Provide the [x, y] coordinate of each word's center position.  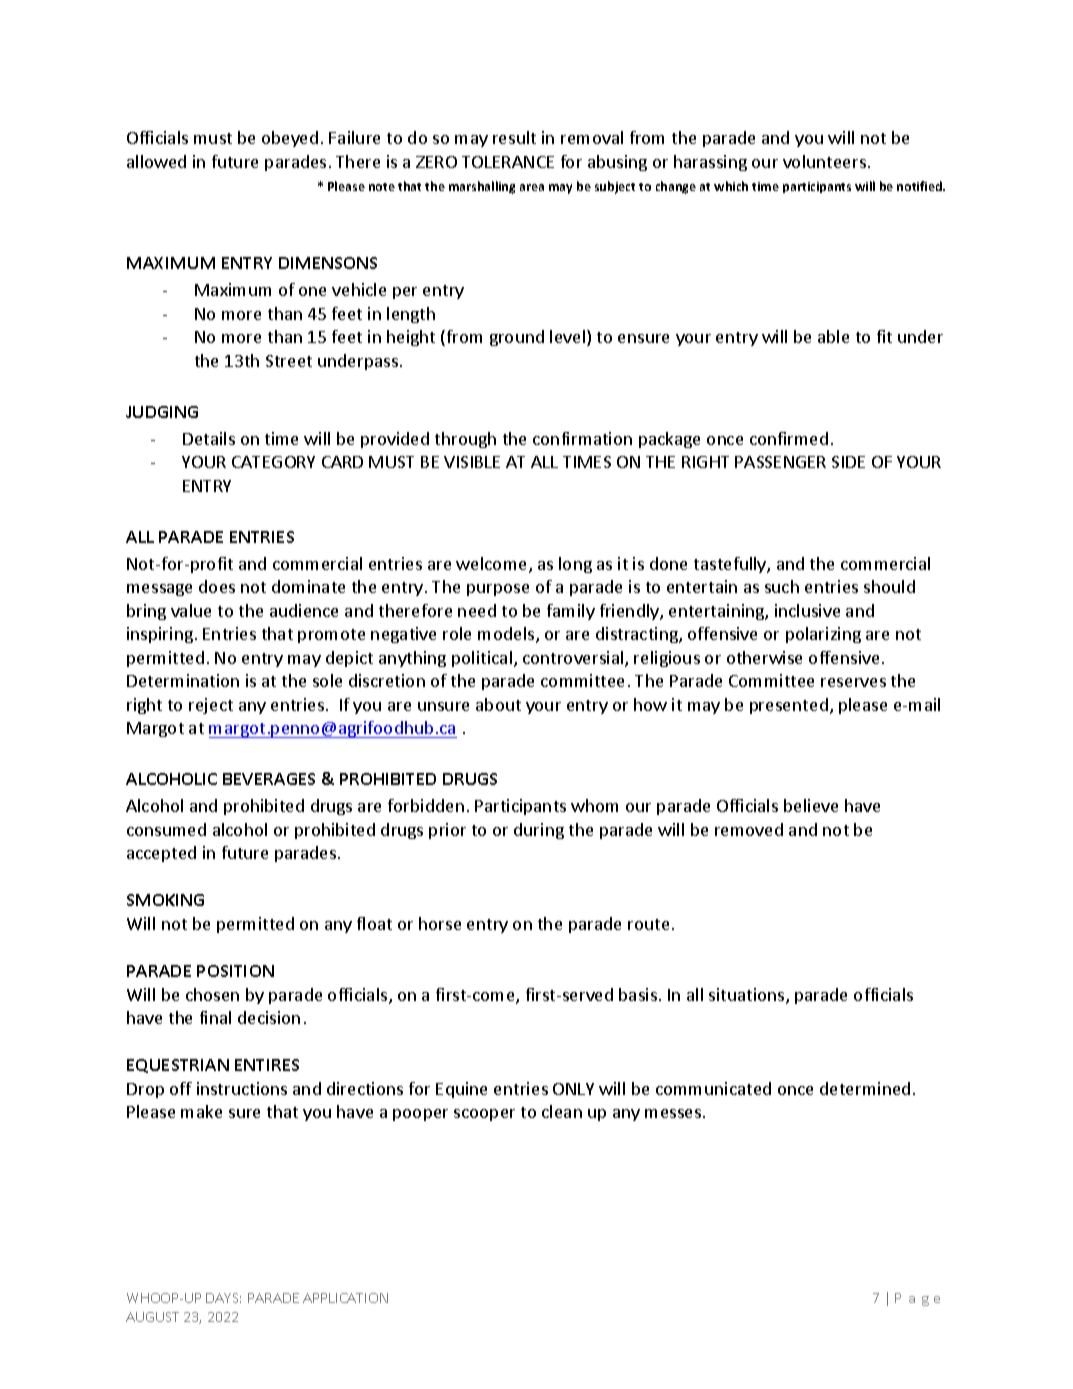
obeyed [290, 139]
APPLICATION [345, 1298]
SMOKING [165, 900]
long [575, 565]
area [532, 187]
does [217, 586]
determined [865, 1088]
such [782, 586]
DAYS [223, 1298]
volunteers [824, 161]
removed [749, 829]
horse [440, 923]
